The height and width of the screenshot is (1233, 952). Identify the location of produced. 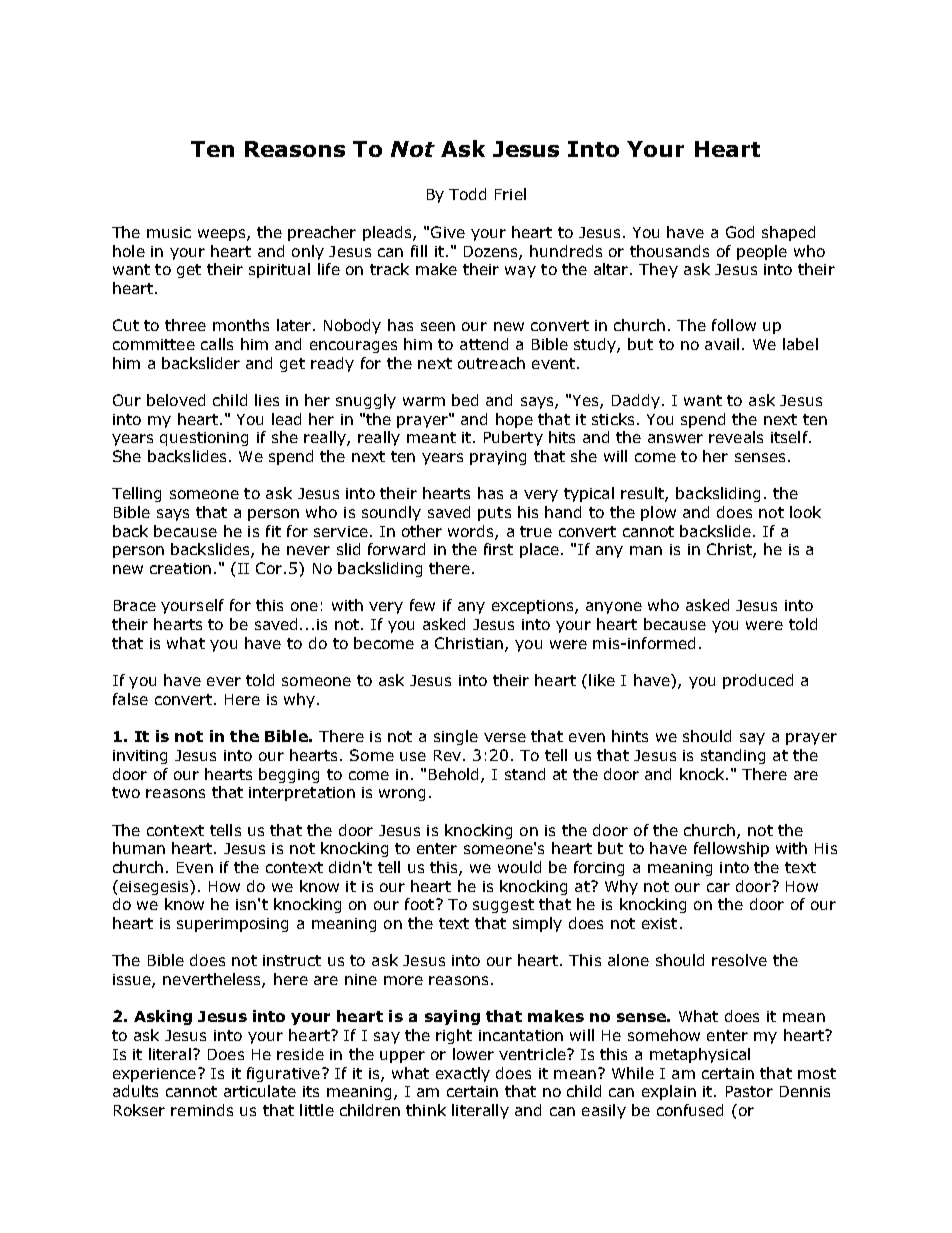
(758, 681).
